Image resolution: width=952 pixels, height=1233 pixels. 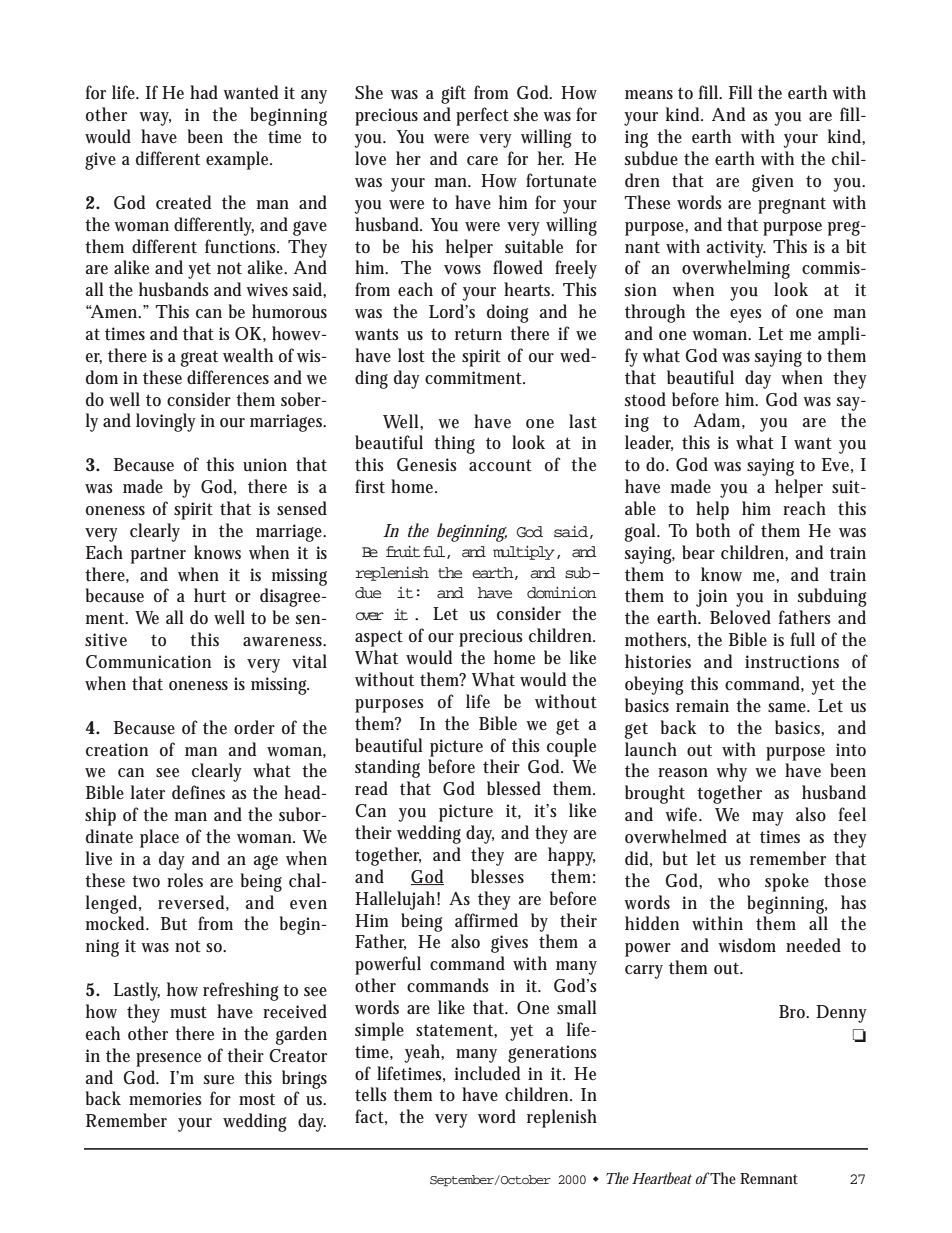 What do you see at coordinates (662, 1178) in the screenshot?
I see `Heartbeat` at bounding box center [662, 1178].
